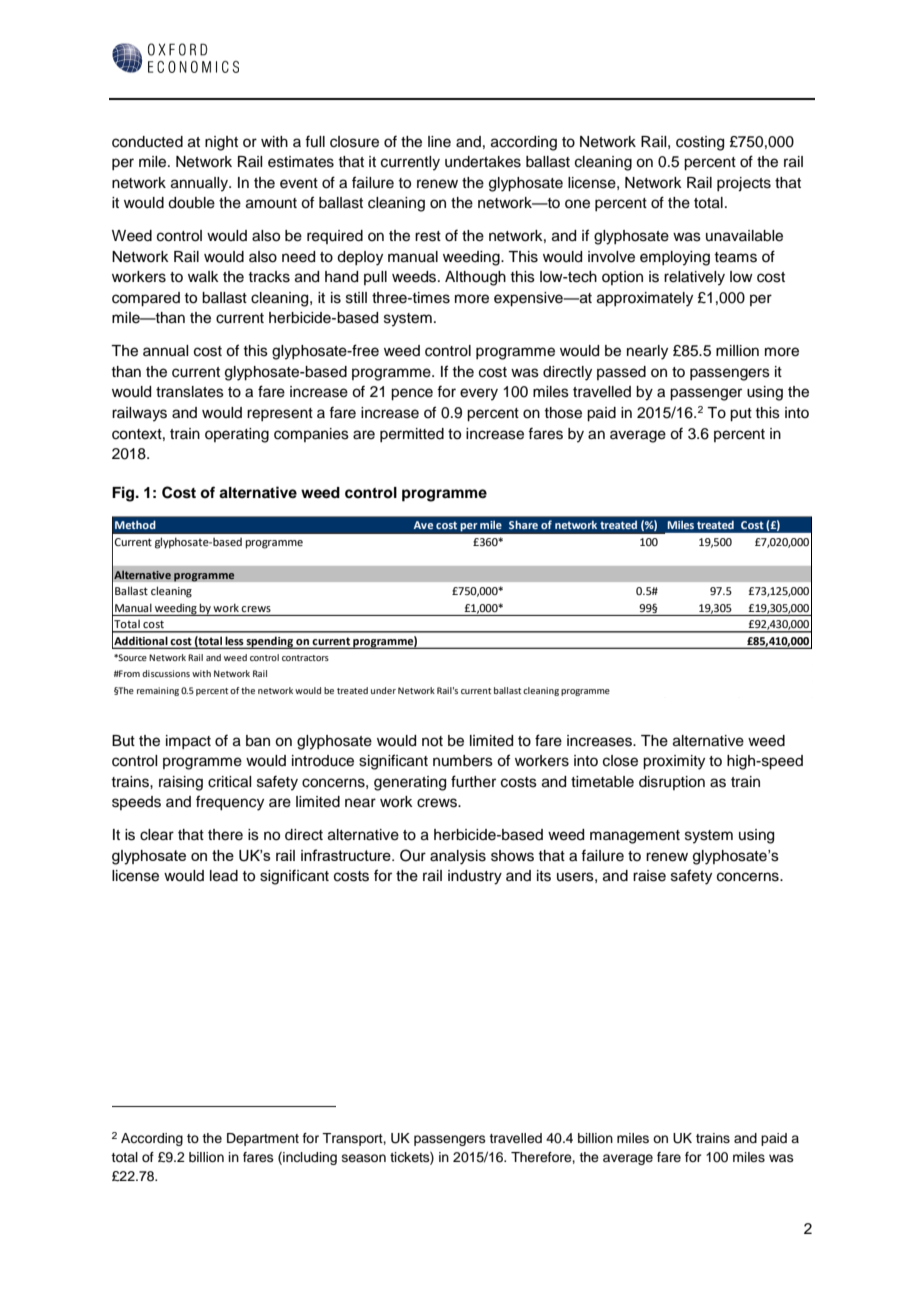  Describe the element at coordinates (744, 184) in the document. I see `projects` at that location.
